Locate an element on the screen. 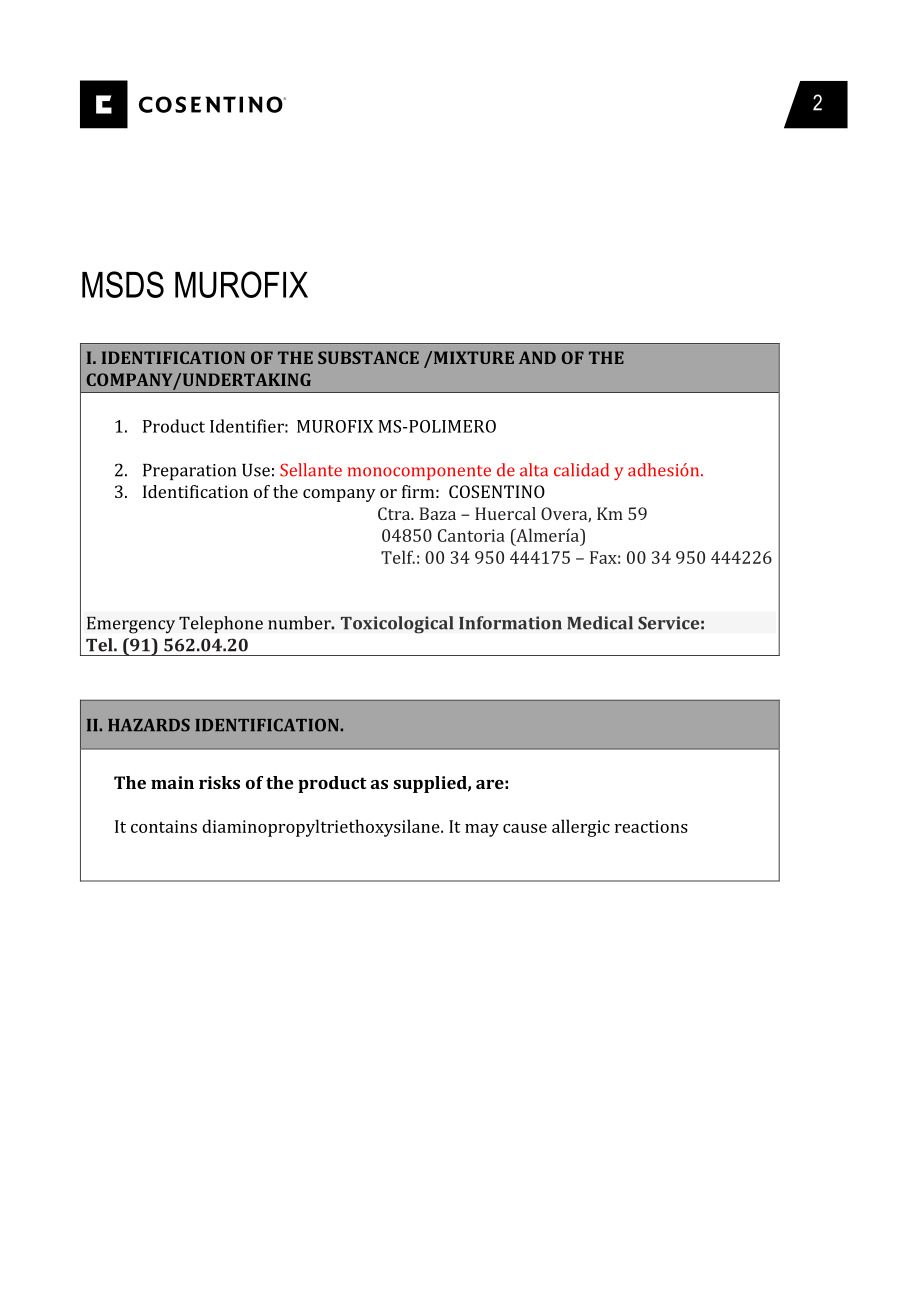 The height and width of the screenshot is (1308, 924). SUBSTANCE is located at coordinates (368, 357).
